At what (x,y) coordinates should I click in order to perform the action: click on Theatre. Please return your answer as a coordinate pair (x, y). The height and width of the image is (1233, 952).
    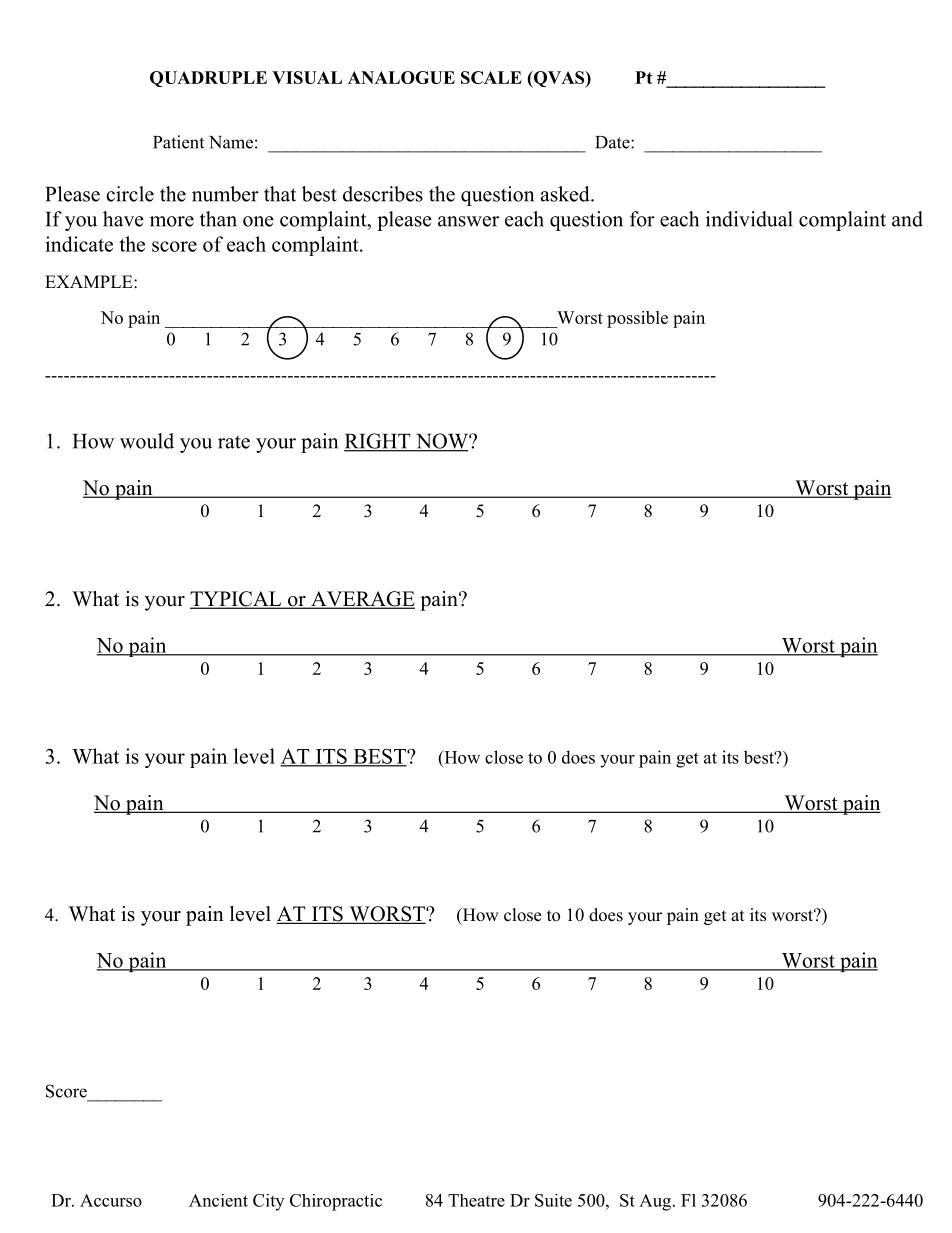
    Looking at the image, I should click on (476, 1200).
